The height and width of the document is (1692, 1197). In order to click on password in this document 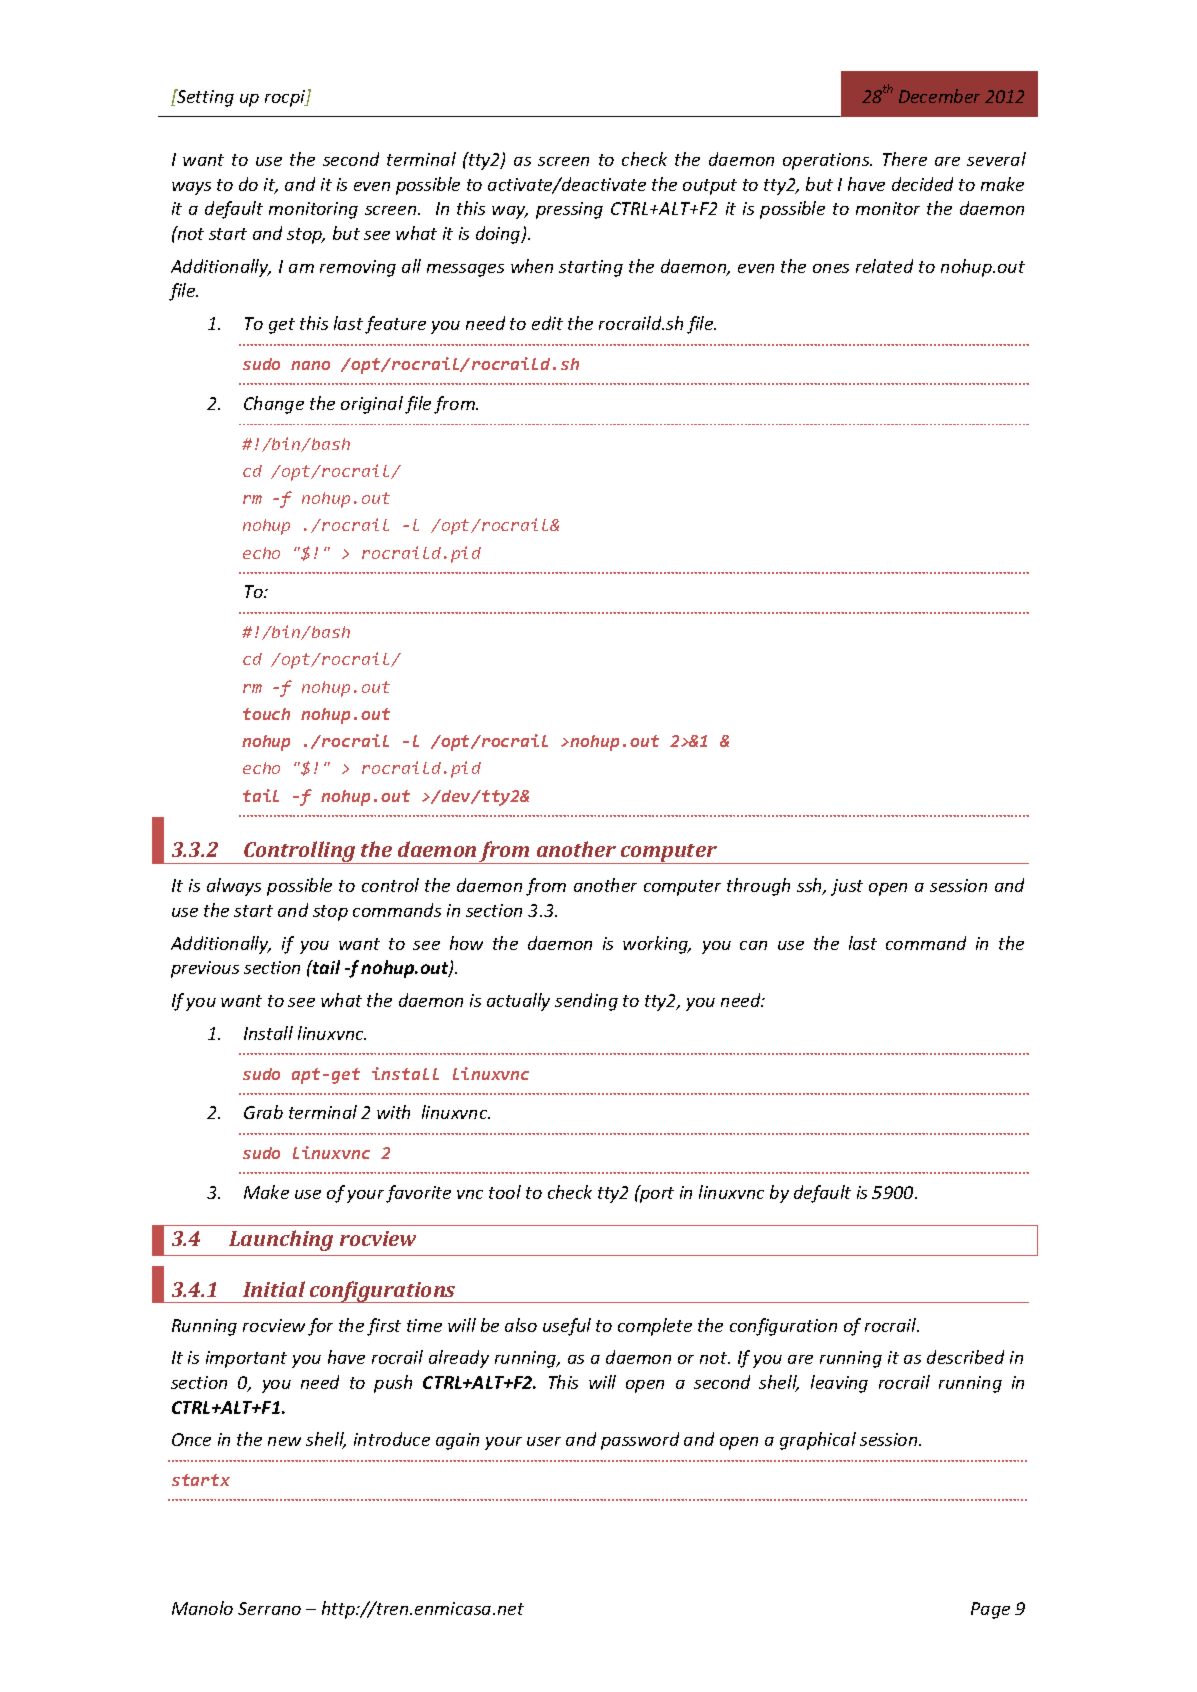, I will do `click(640, 1441)`.
